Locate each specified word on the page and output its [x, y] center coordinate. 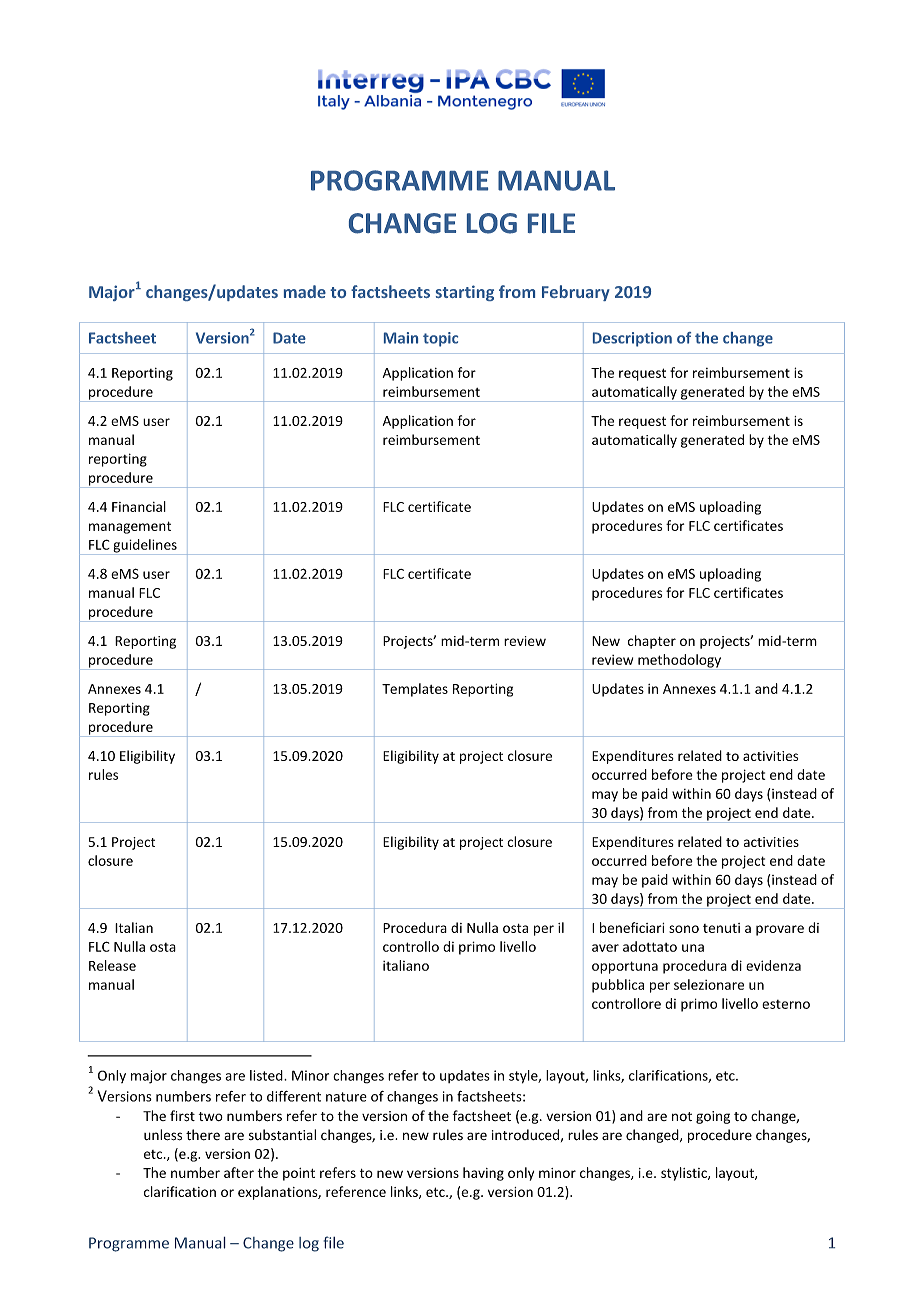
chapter [652, 642]
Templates [415, 690]
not [682, 1116]
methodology [679, 662]
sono [684, 929]
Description [632, 339]
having [483, 1174]
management [130, 527]
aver [605, 948]
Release [112, 965]
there [203, 1135]
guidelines [145, 547]
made [305, 291]
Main [401, 338]
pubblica [618, 986]
